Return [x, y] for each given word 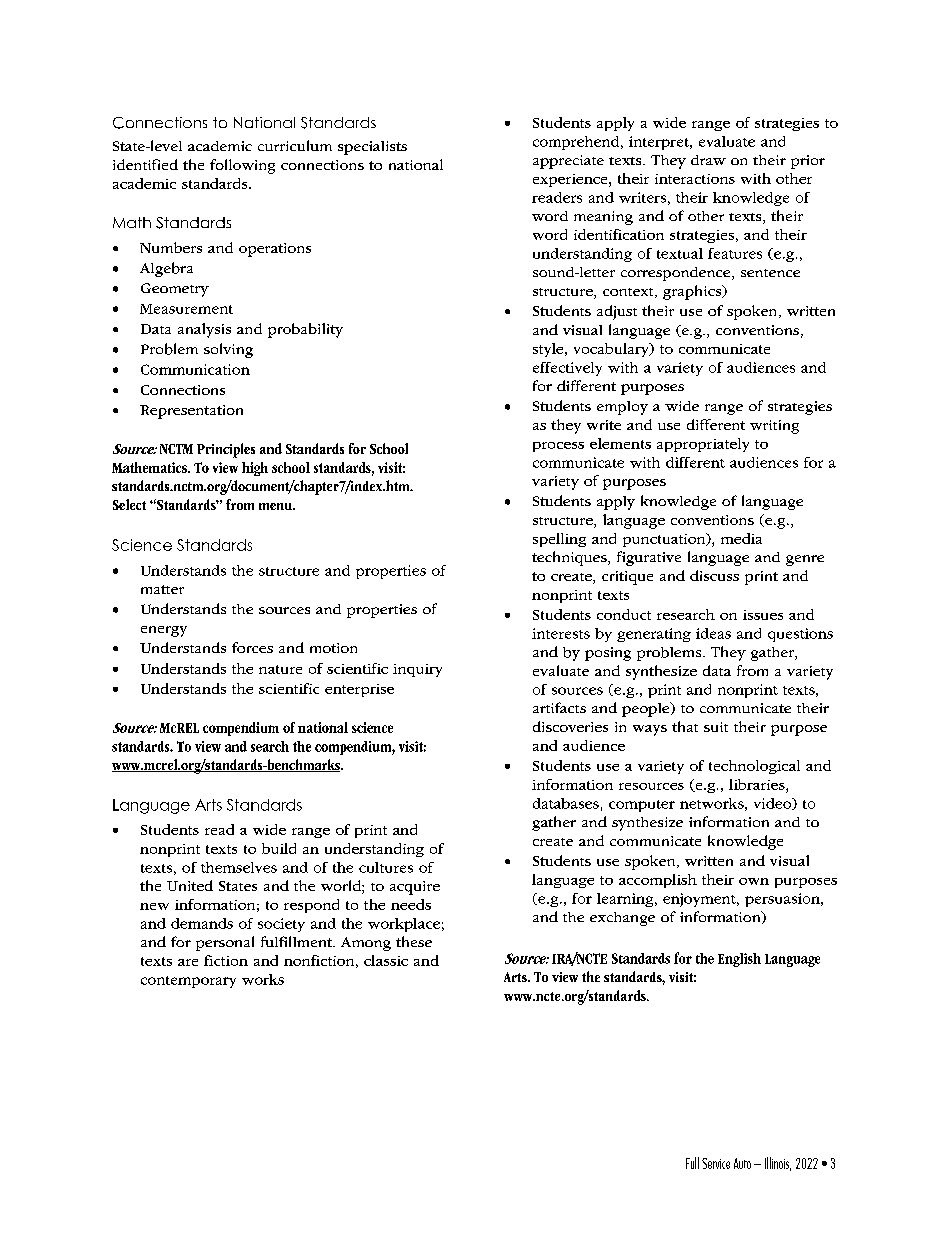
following [242, 166]
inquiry [417, 670]
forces [252, 647]
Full [692, 1163]
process [558, 447]
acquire [415, 888]
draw [708, 160]
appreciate [568, 162]
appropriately [703, 445]
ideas [713, 633]
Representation [191, 412]
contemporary [188, 982]
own [754, 881]
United [190, 885]
